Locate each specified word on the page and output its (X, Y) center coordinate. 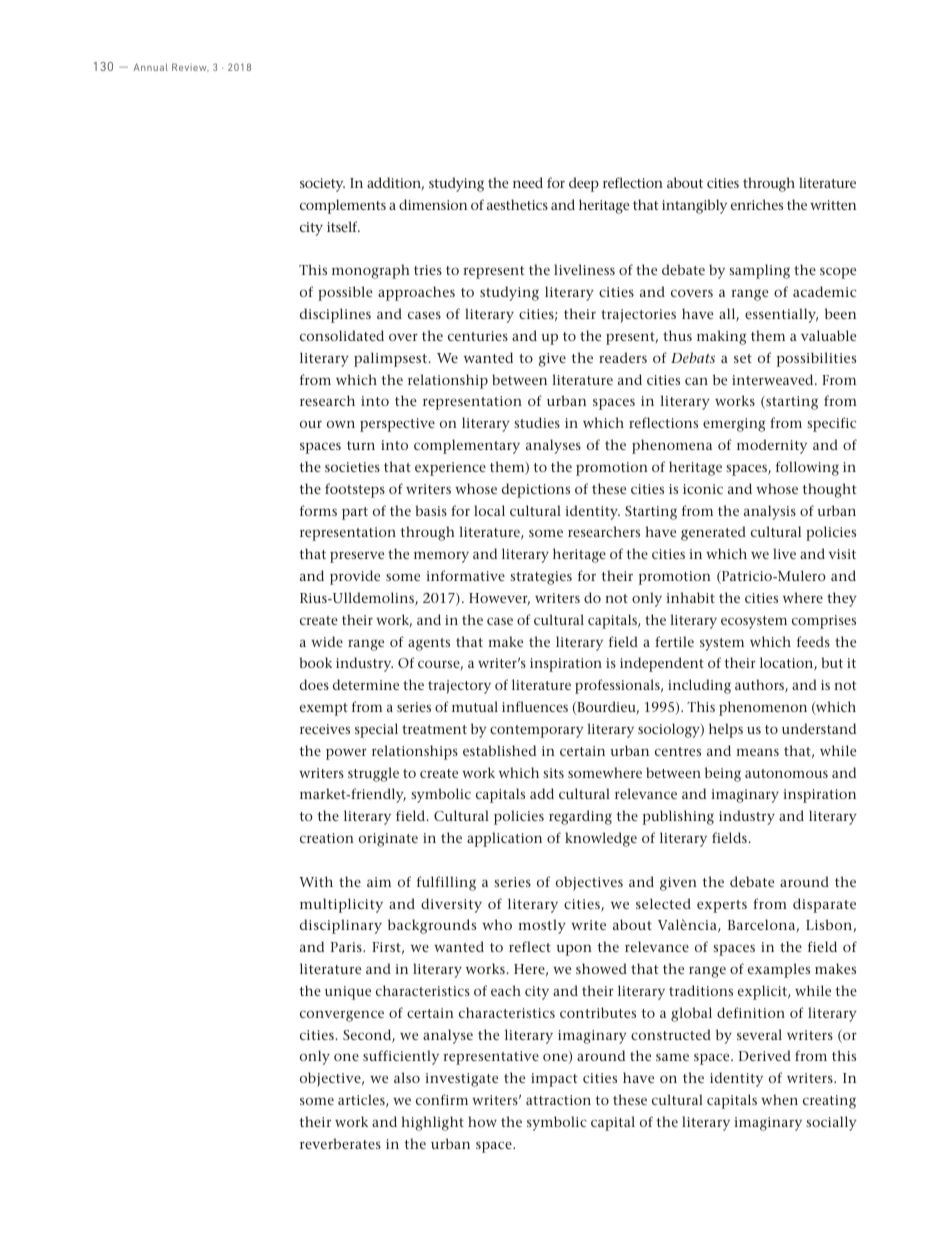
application (504, 839)
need (528, 182)
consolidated (342, 335)
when (779, 1099)
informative (465, 575)
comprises (824, 622)
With (316, 881)
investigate (461, 1080)
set (743, 358)
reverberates (340, 1143)
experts (722, 906)
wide (327, 641)
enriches (757, 204)
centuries (478, 336)
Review (190, 67)
